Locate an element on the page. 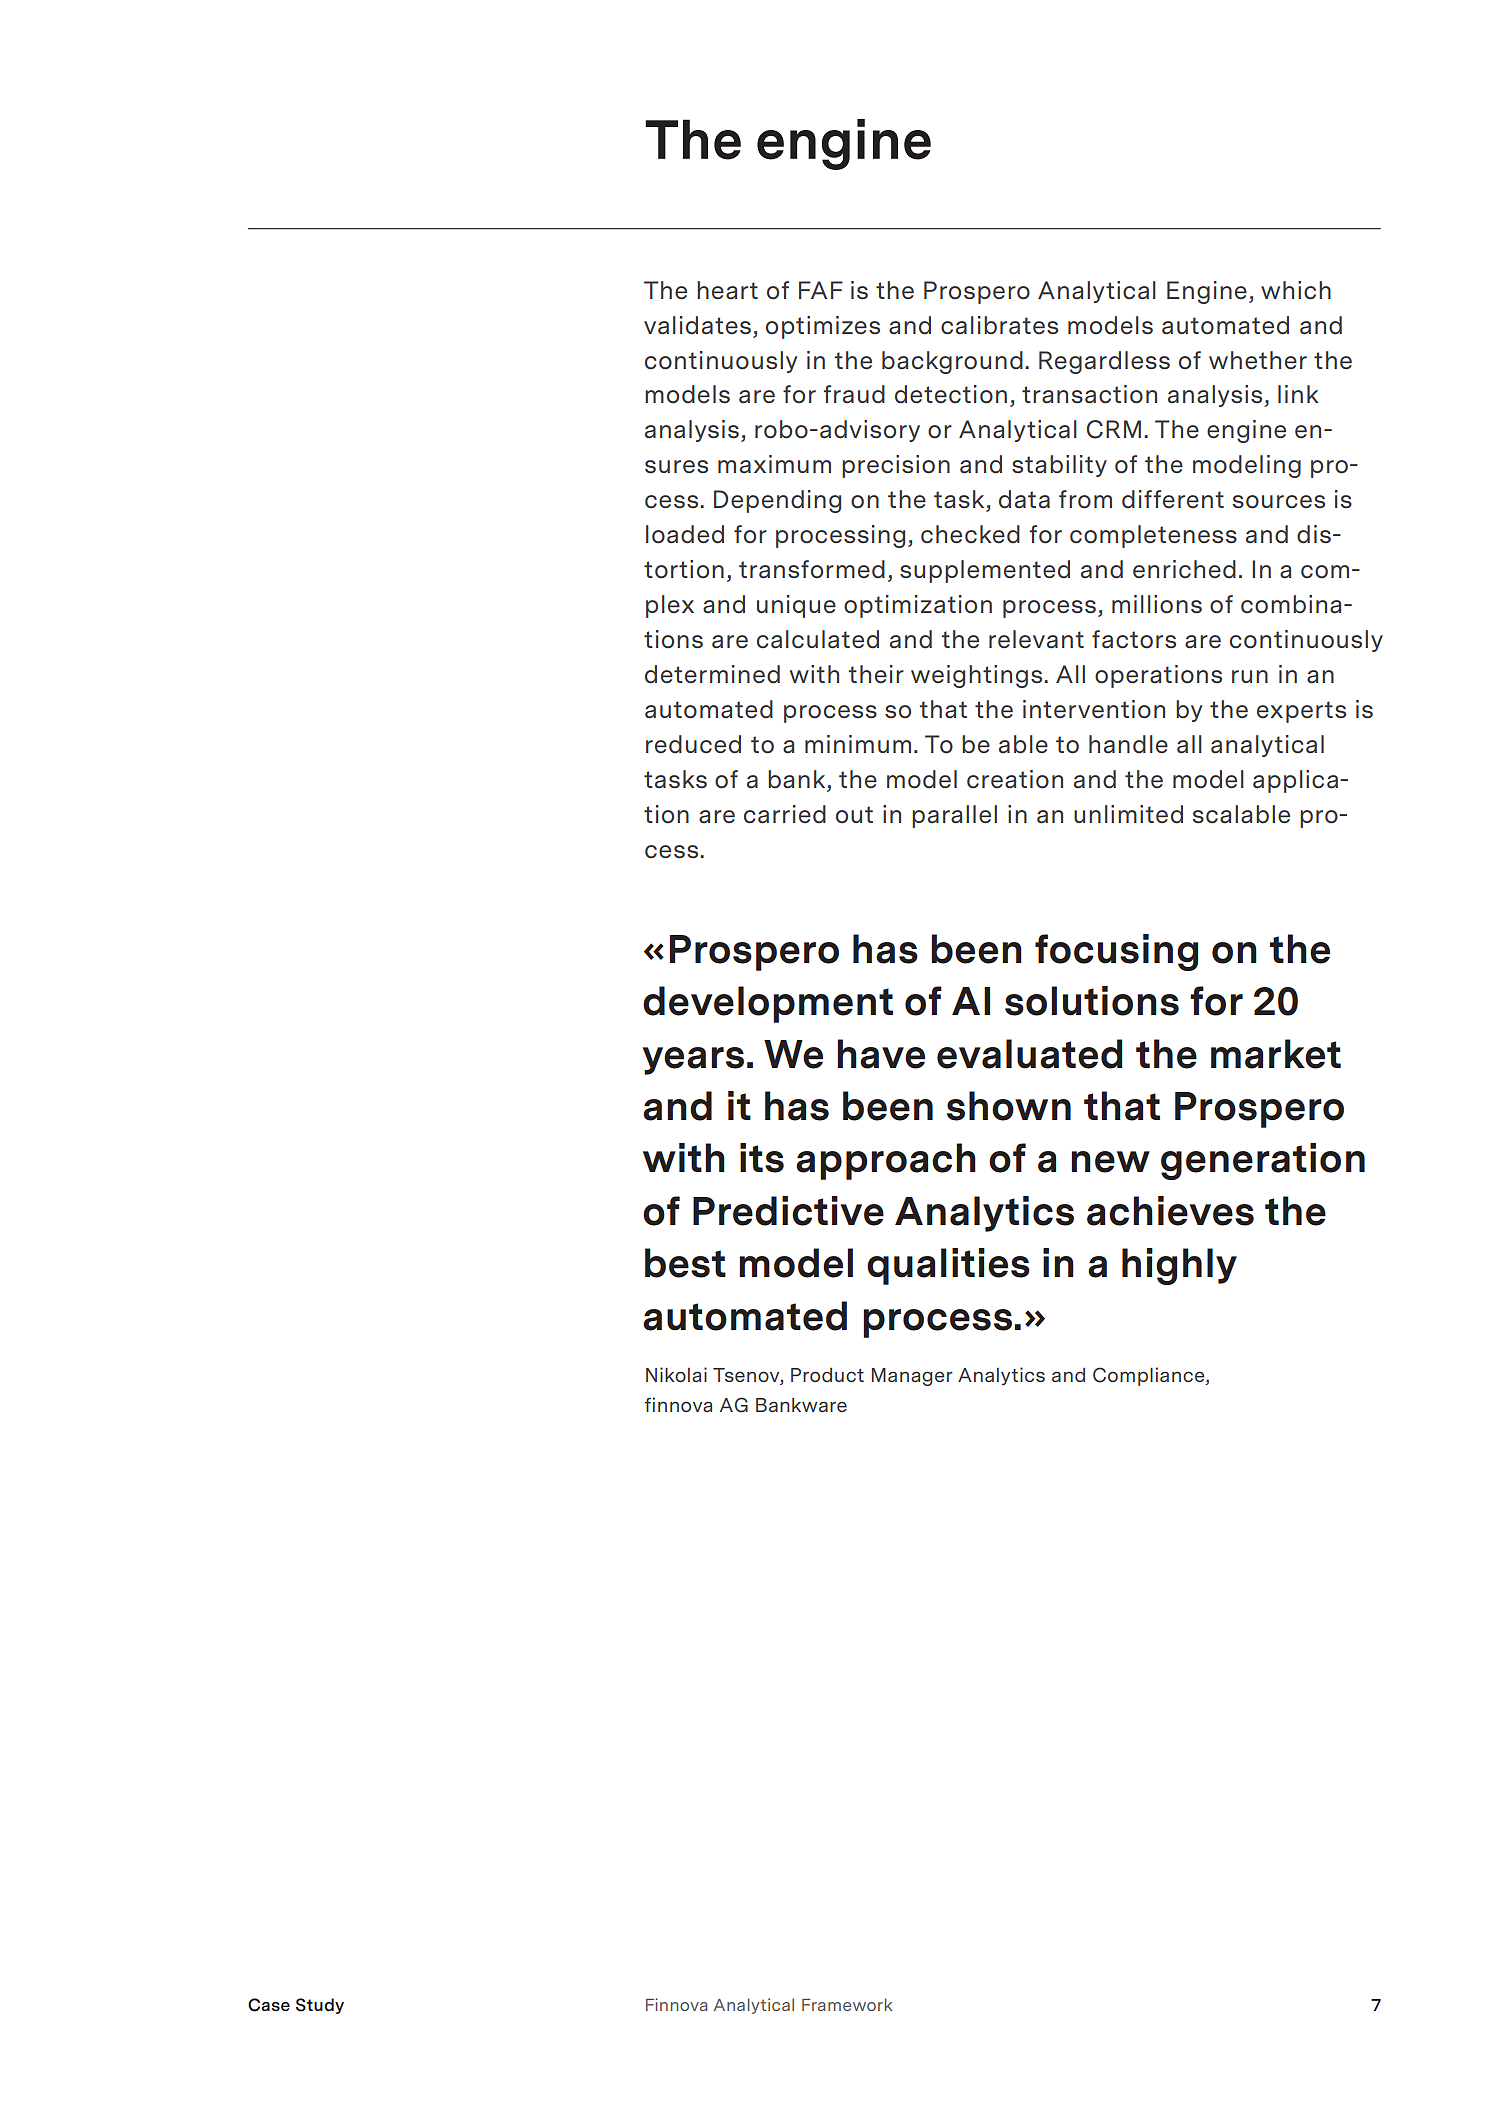 Image resolution: width=1487 pixels, height=2102 pixels. validates is located at coordinates (697, 325).
